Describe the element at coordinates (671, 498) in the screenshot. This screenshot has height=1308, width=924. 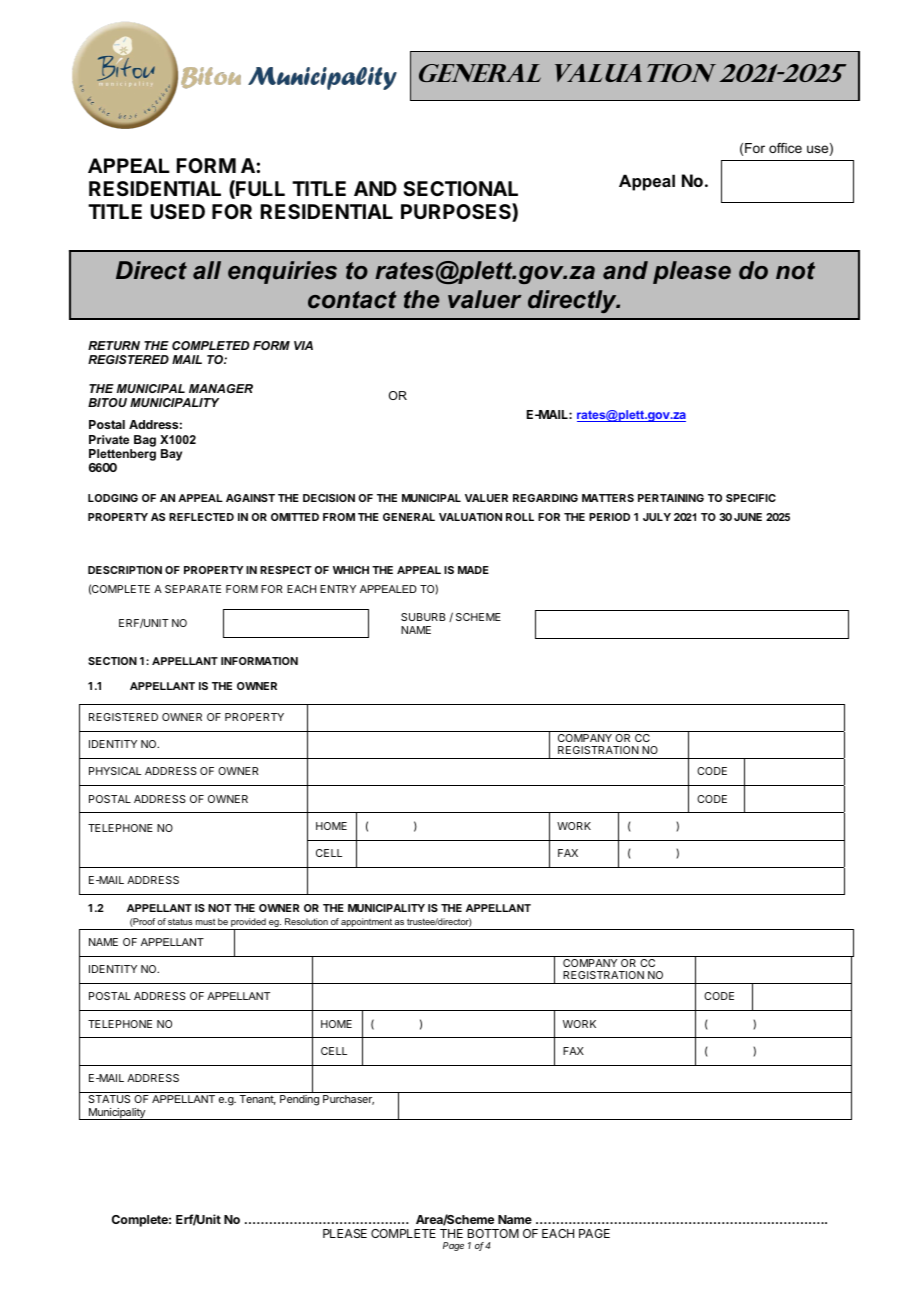
I see `PERTAINING` at that location.
